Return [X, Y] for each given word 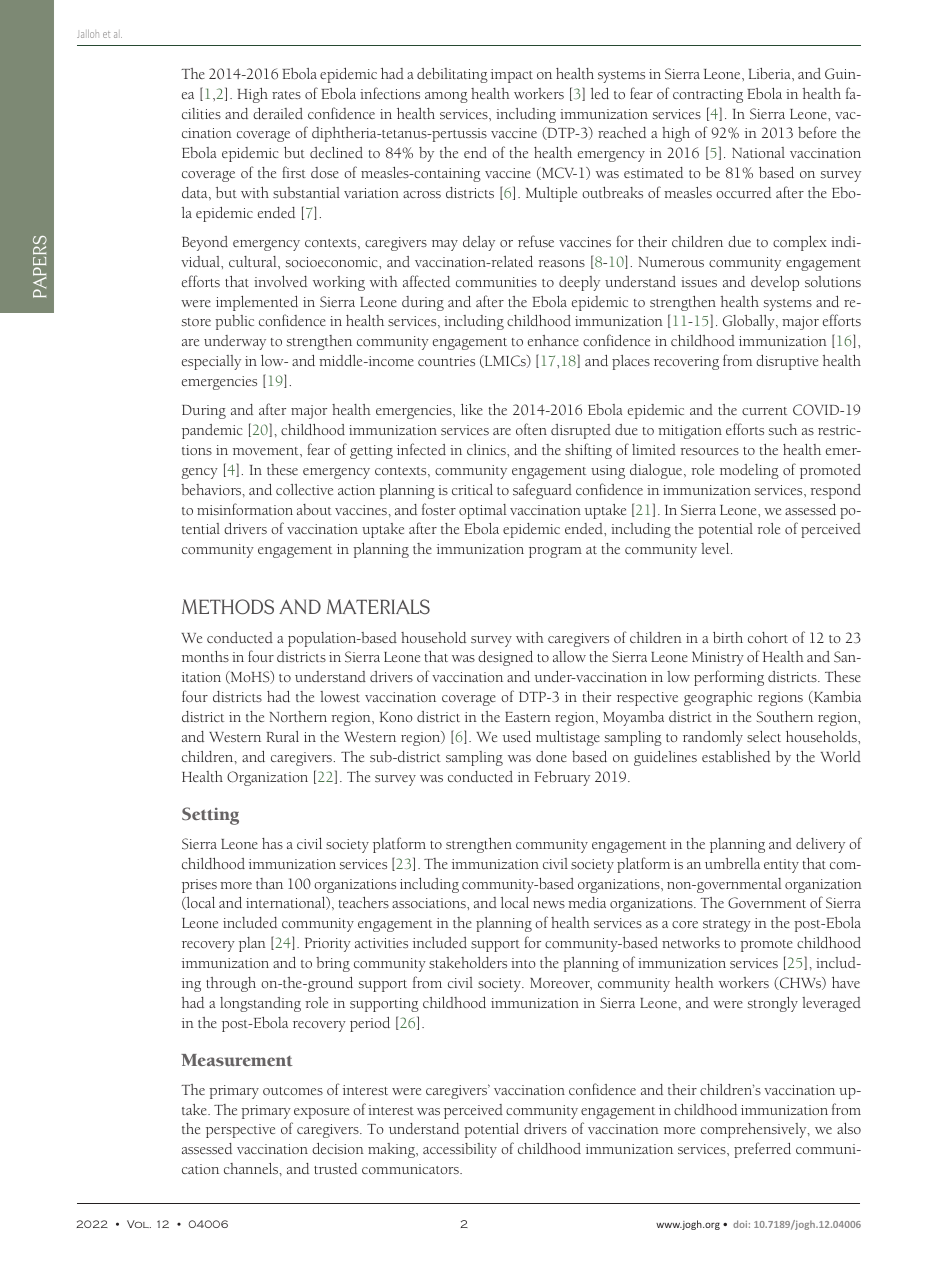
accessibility [460, 1150]
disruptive [787, 362]
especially [211, 362]
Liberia [771, 73]
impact [512, 76]
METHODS [228, 607]
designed [505, 658]
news [549, 904]
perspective [240, 1131]
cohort [768, 637]
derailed [278, 113]
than [269, 883]
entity [781, 866]
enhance [553, 340]
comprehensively [755, 1130]
